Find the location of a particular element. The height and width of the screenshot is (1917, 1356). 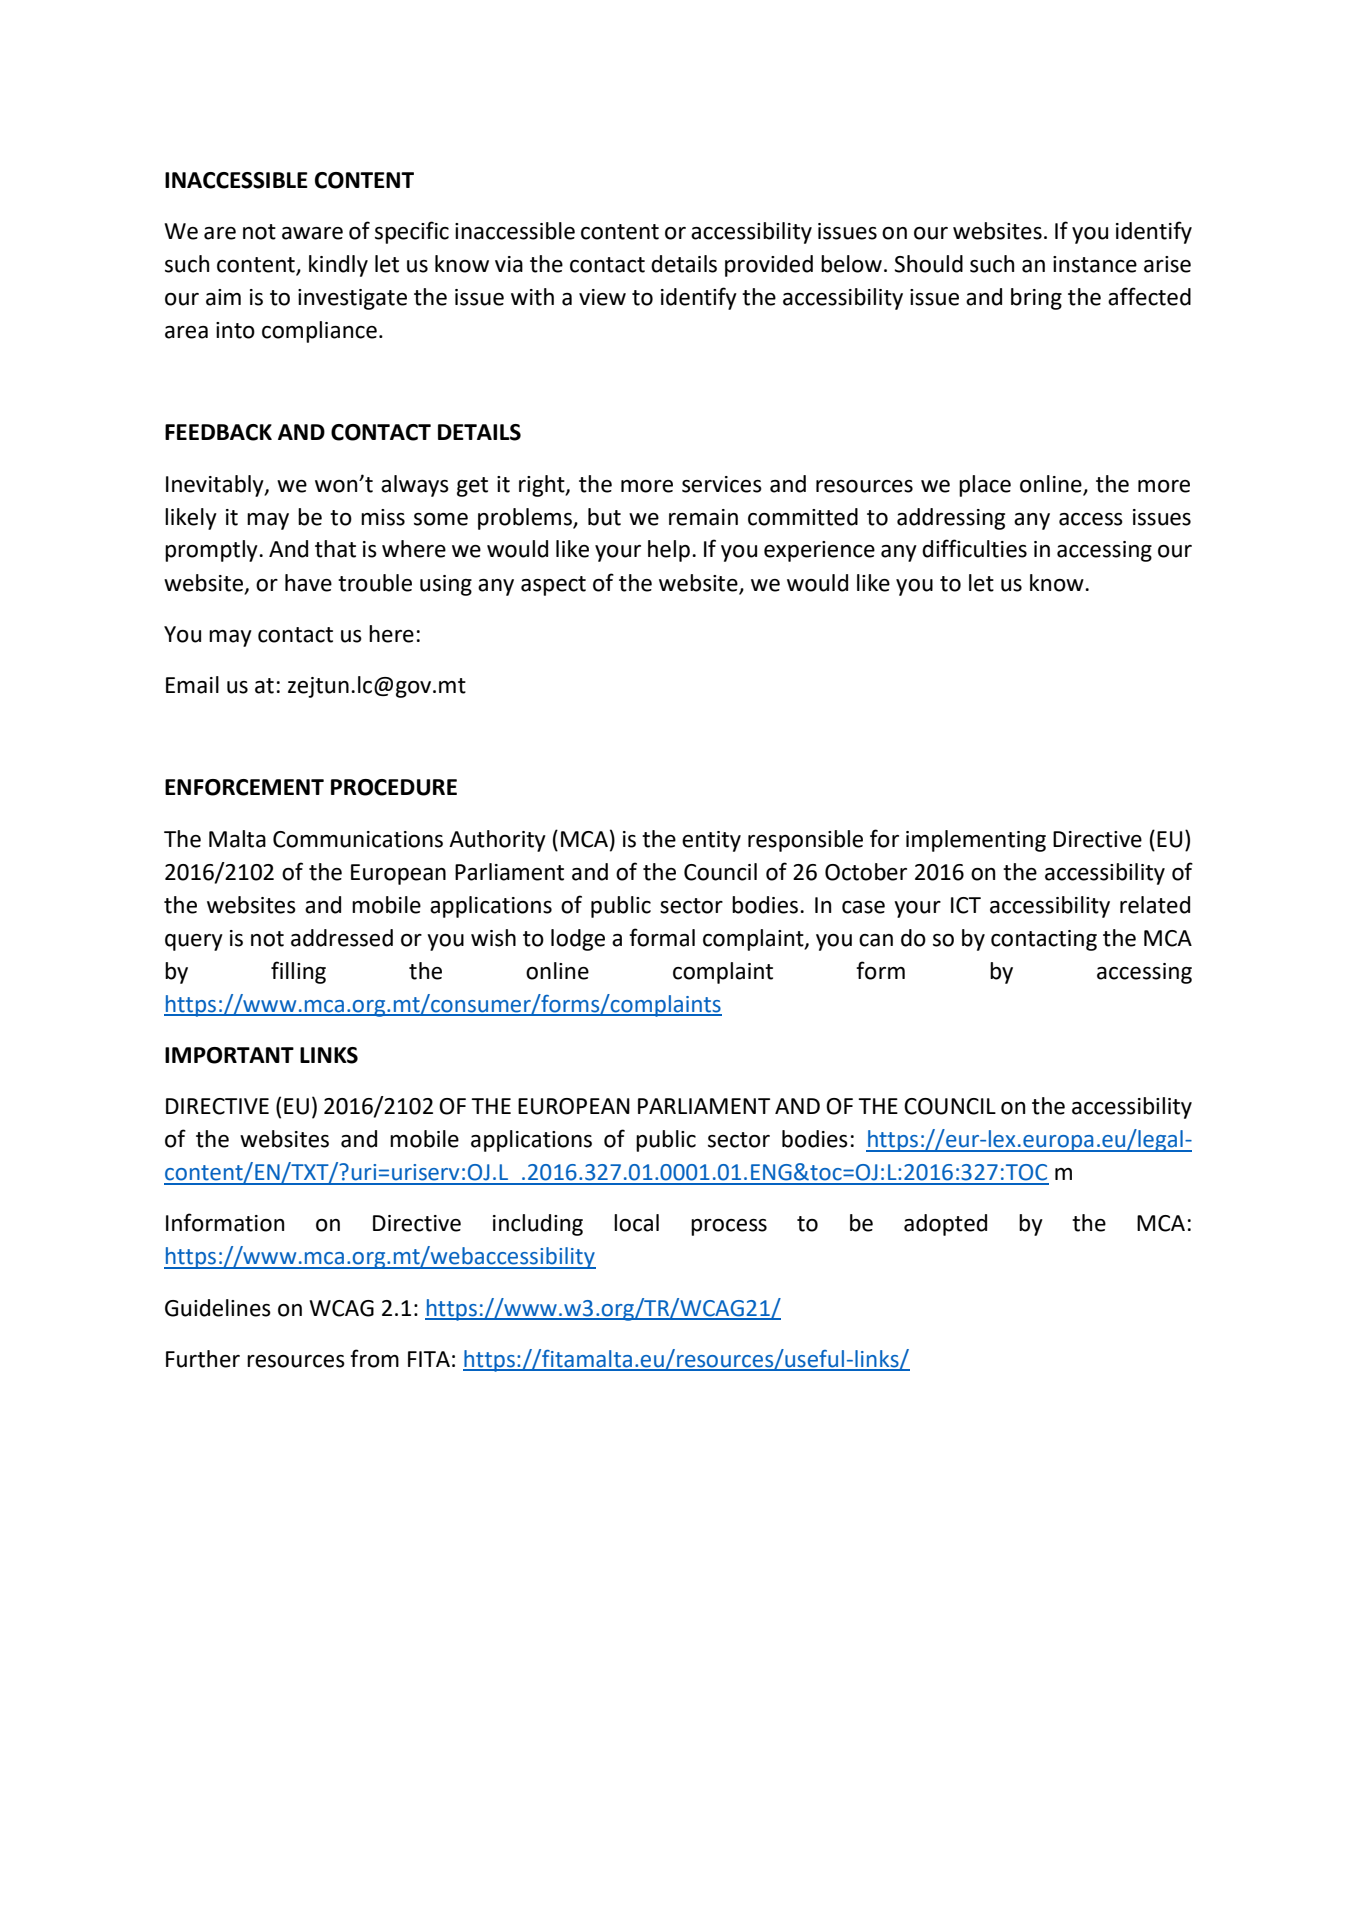

filling is located at coordinates (298, 972).
